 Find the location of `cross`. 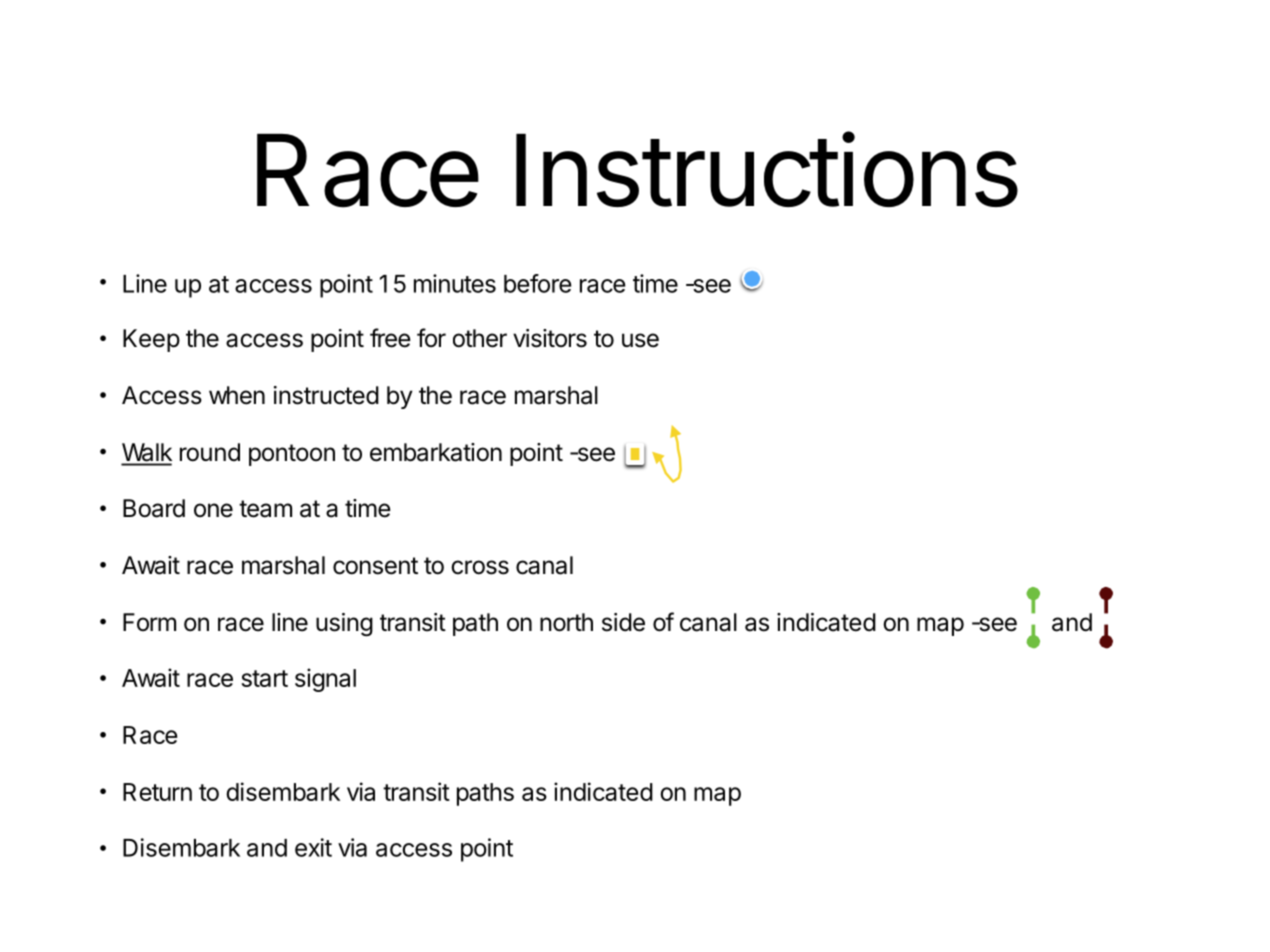

cross is located at coordinates (480, 567).
